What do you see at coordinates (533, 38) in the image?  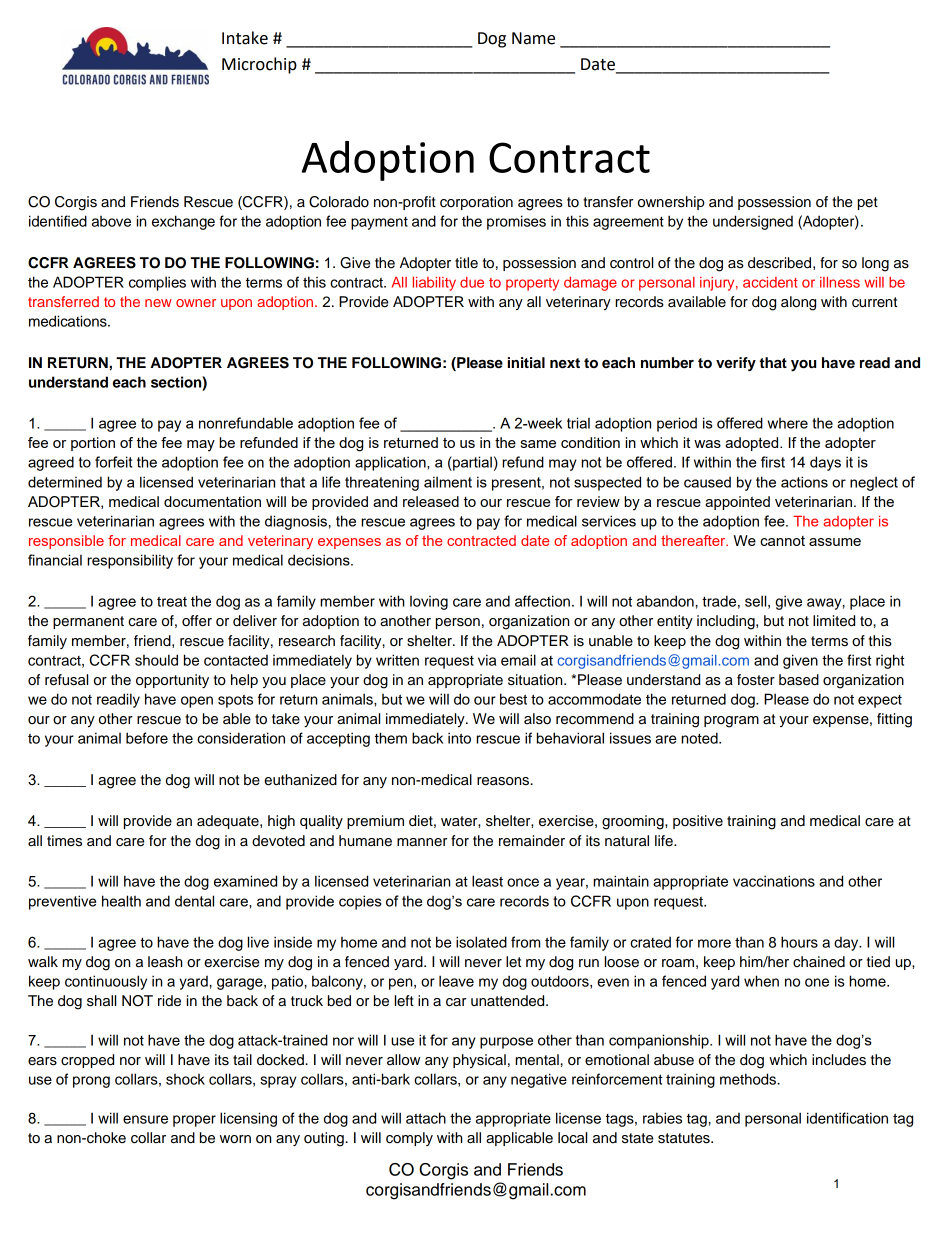 I see `Name` at bounding box center [533, 38].
